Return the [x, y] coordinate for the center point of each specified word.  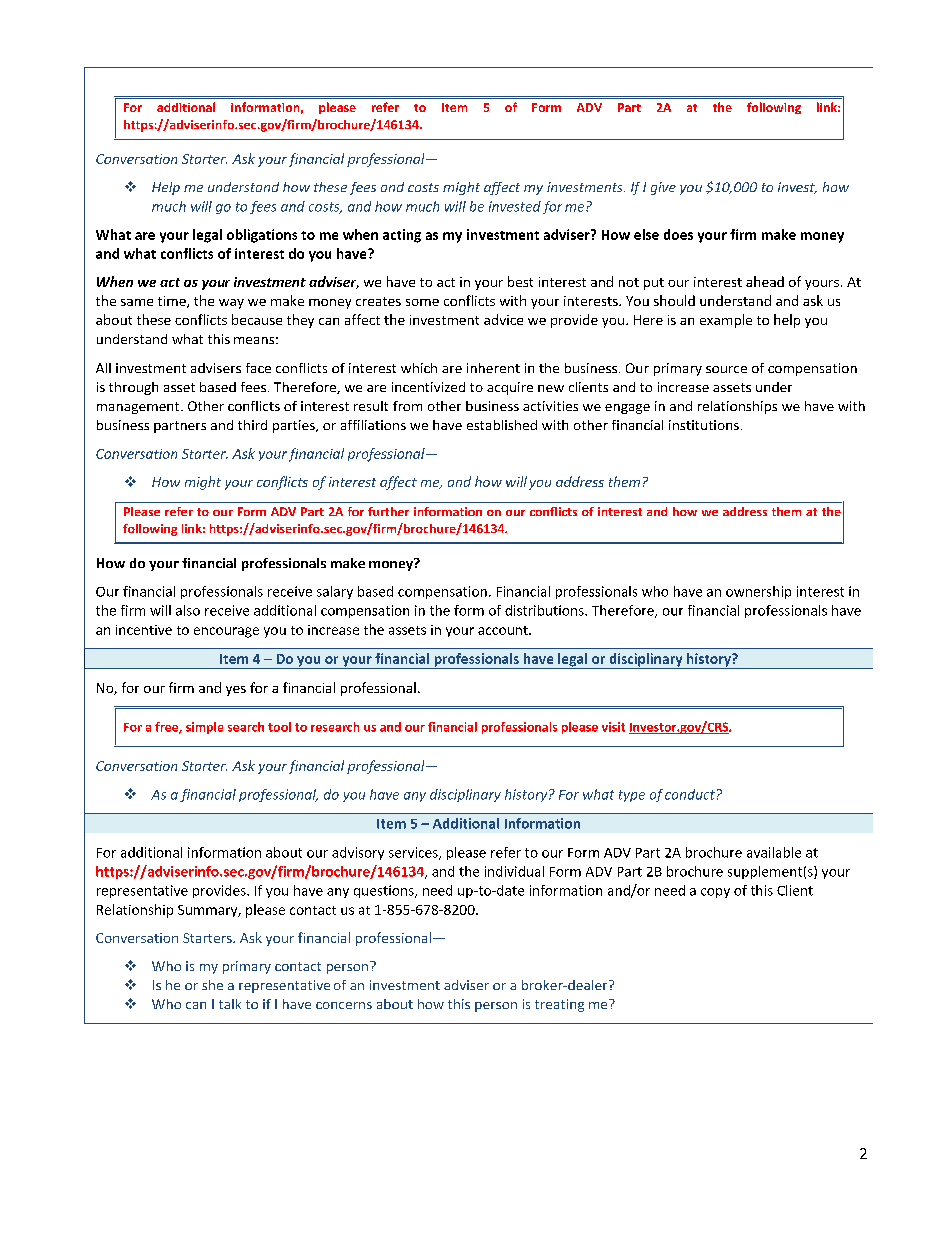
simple [204, 728]
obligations [262, 236]
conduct [690, 794]
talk [230, 1004]
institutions [704, 425]
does [678, 234]
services [414, 853]
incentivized [428, 387]
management [139, 408]
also [188, 610]
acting [402, 236]
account [504, 630]
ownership [758, 592]
